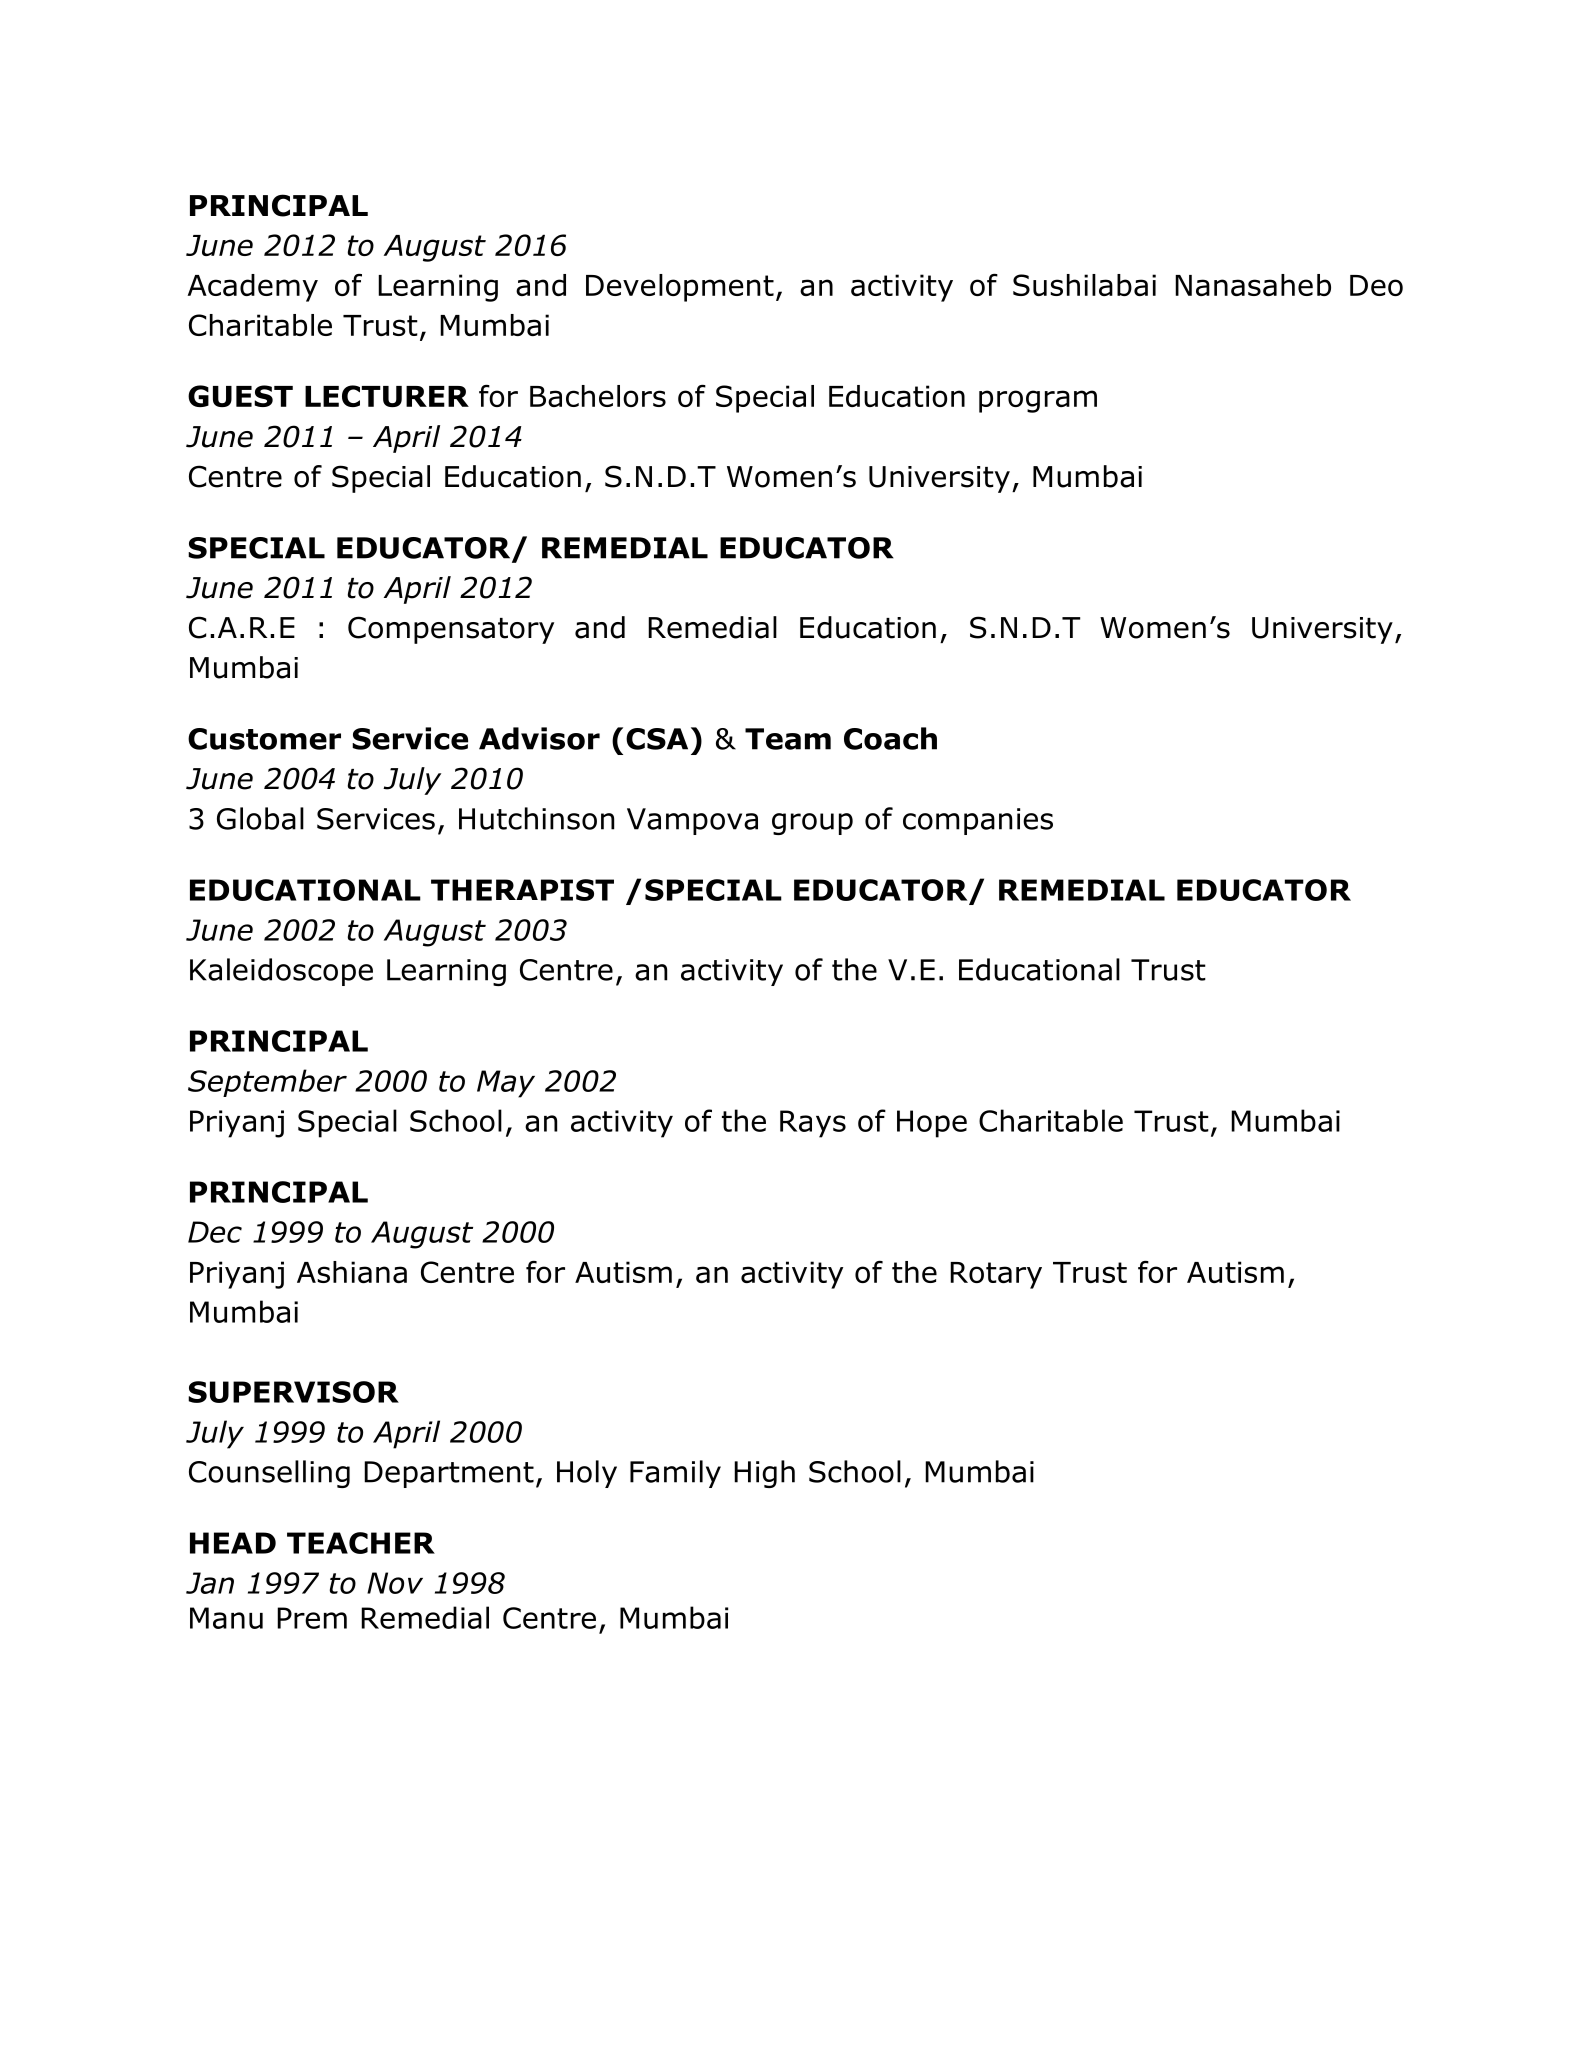 Image resolution: width=1591 pixels, height=2059 pixels. I want to click on Academy, so click(252, 288).
